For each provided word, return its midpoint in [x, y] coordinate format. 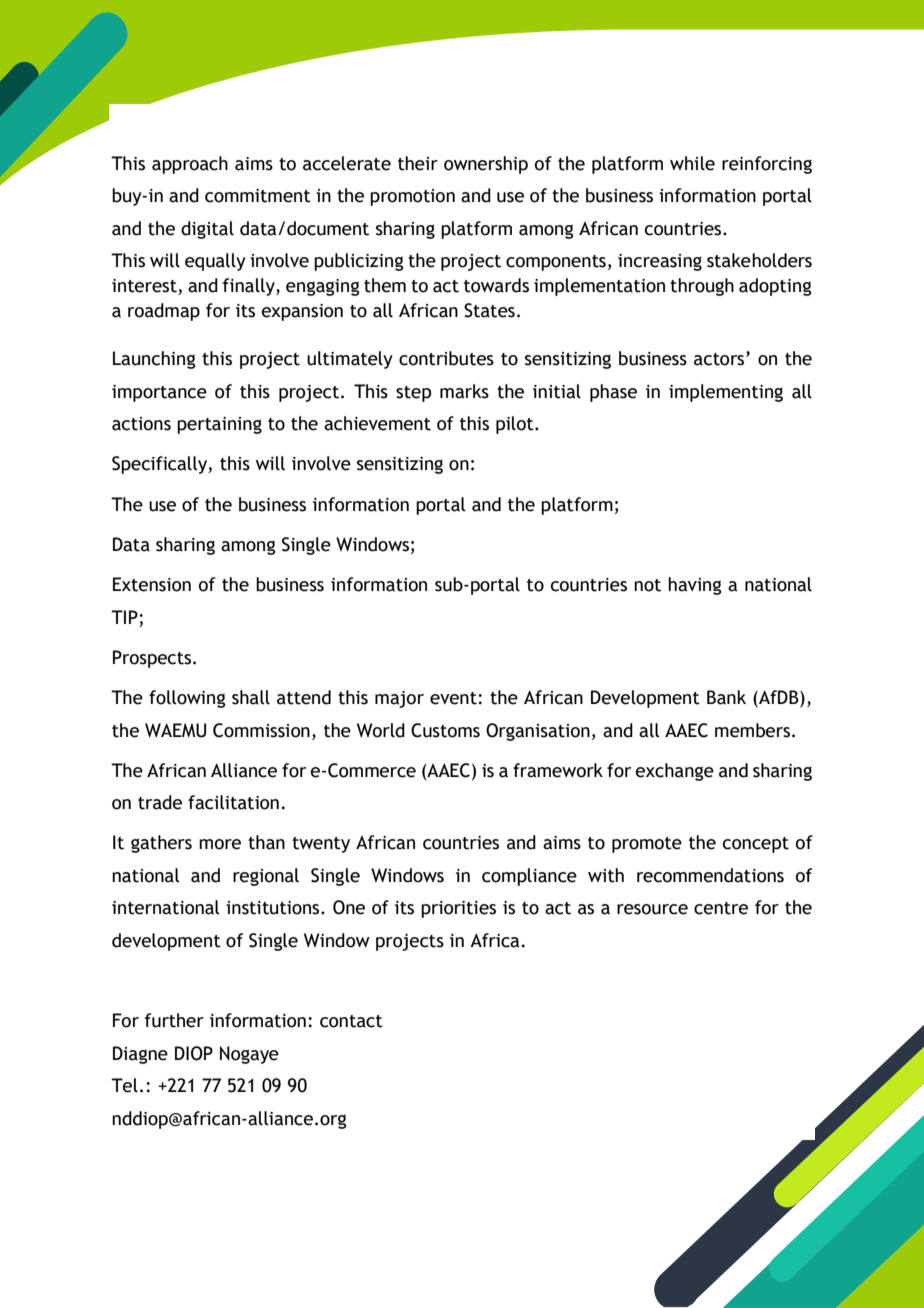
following [187, 699]
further [174, 1020]
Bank [726, 697]
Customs [445, 730]
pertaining [219, 425]
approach [190, 165]
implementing [726, 393]
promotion [412, 197]
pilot [516, 425]
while [692, 163]
